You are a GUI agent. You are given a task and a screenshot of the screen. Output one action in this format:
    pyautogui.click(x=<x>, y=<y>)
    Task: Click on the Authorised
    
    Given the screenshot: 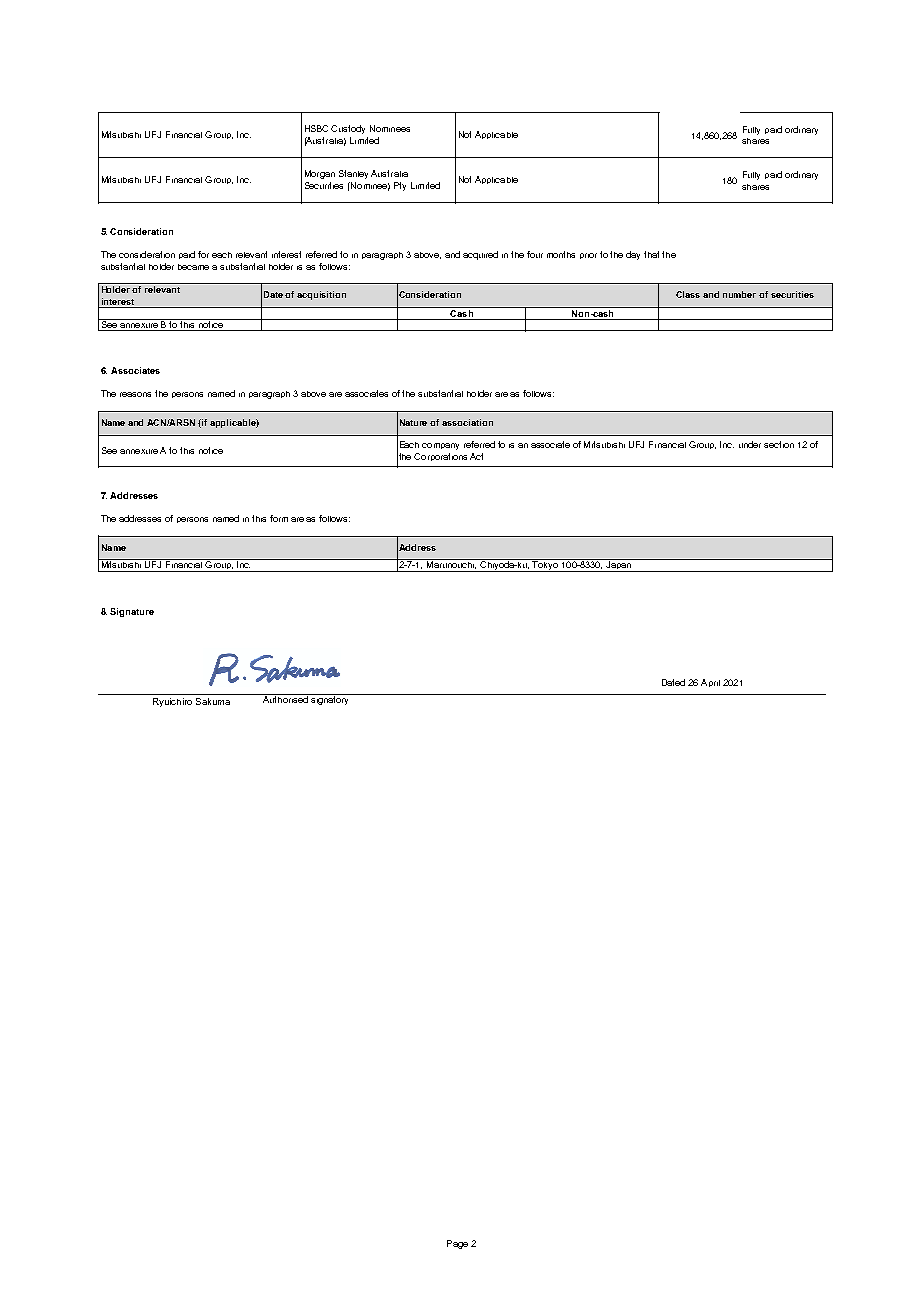 What is the action you would take?
    pyautogui.click(x=285, y=698)
